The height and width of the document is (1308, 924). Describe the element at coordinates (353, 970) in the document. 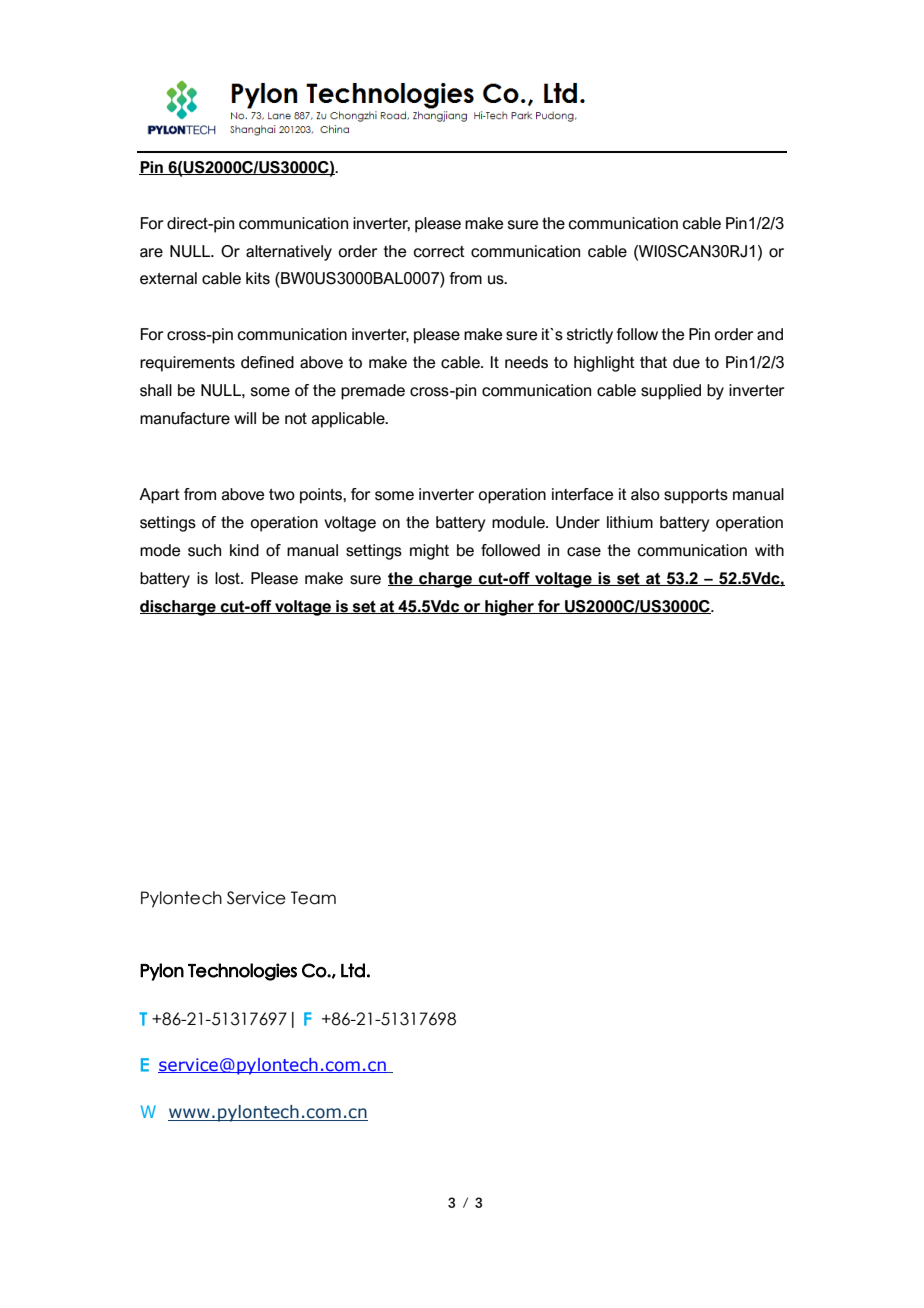

I see `Ltd` at that location.
